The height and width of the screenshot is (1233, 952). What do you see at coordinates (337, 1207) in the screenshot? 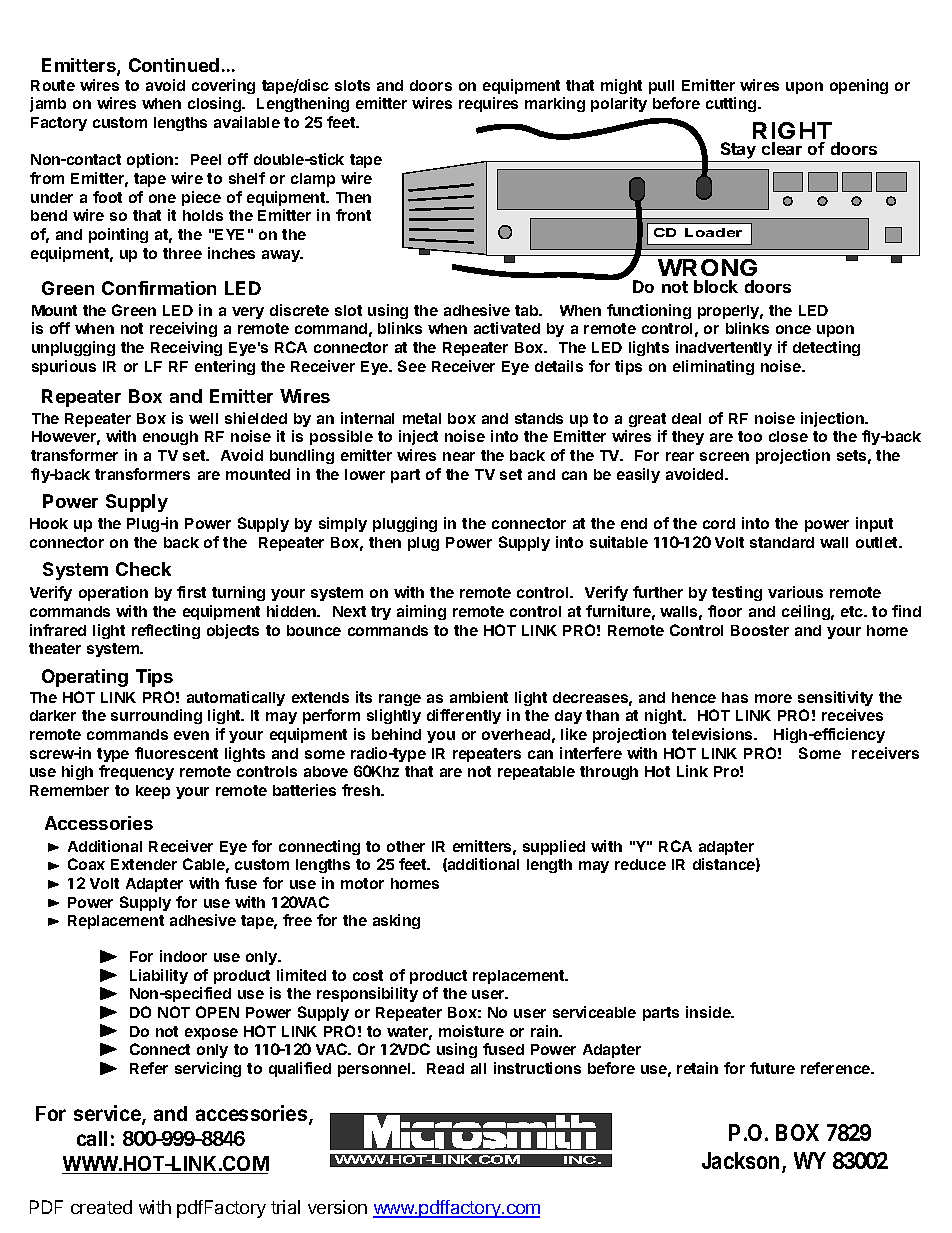
I see `version` at bounding box center [337, 1207].
